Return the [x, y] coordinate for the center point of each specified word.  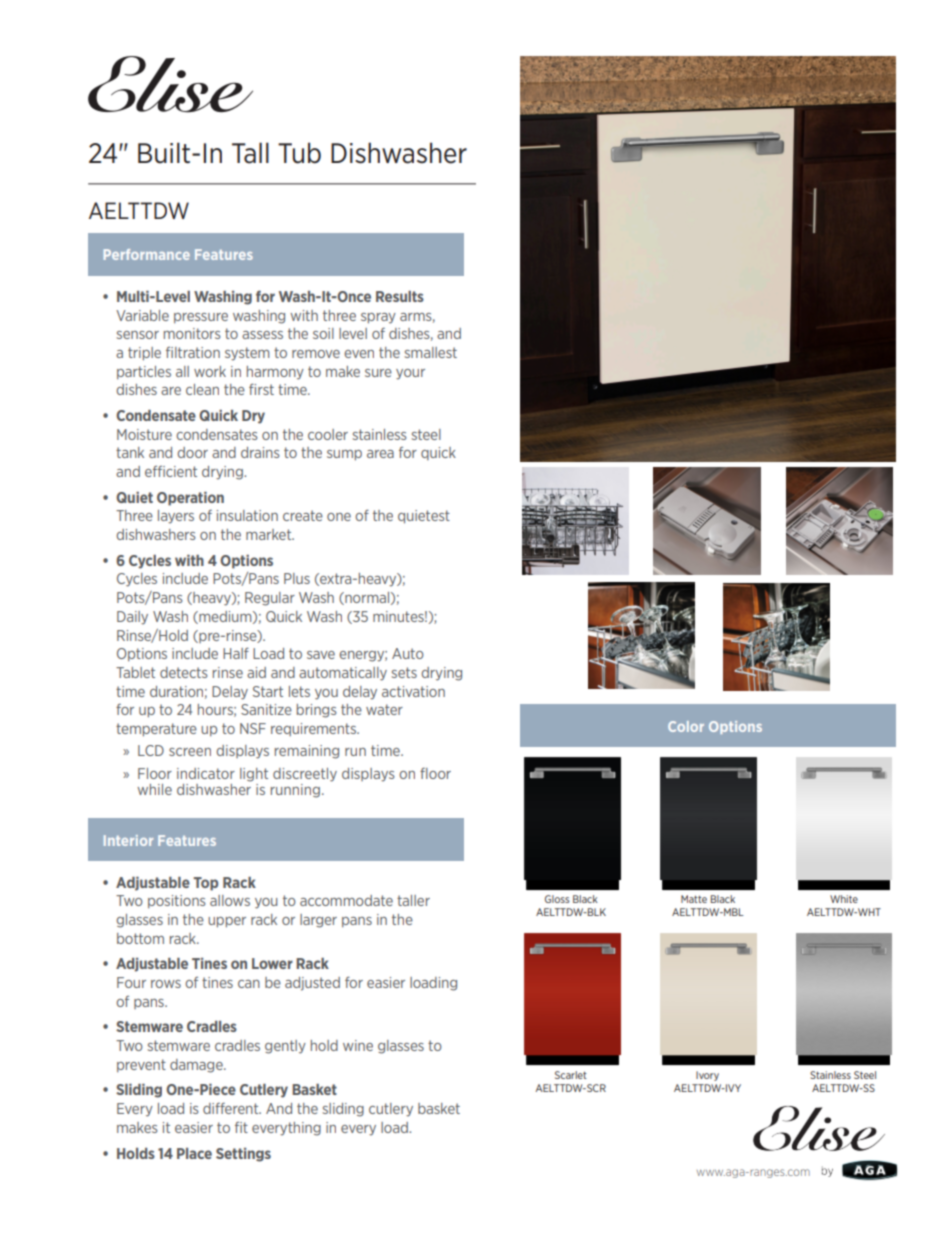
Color [686, 726]
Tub [299, 153]
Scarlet [571, 1075]
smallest [431, 352]
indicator [206, 773]
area [380, 454]
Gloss [557, 899]
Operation [190, 499]
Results [400, 296]
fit [241, 1127]
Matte [694, 899]
